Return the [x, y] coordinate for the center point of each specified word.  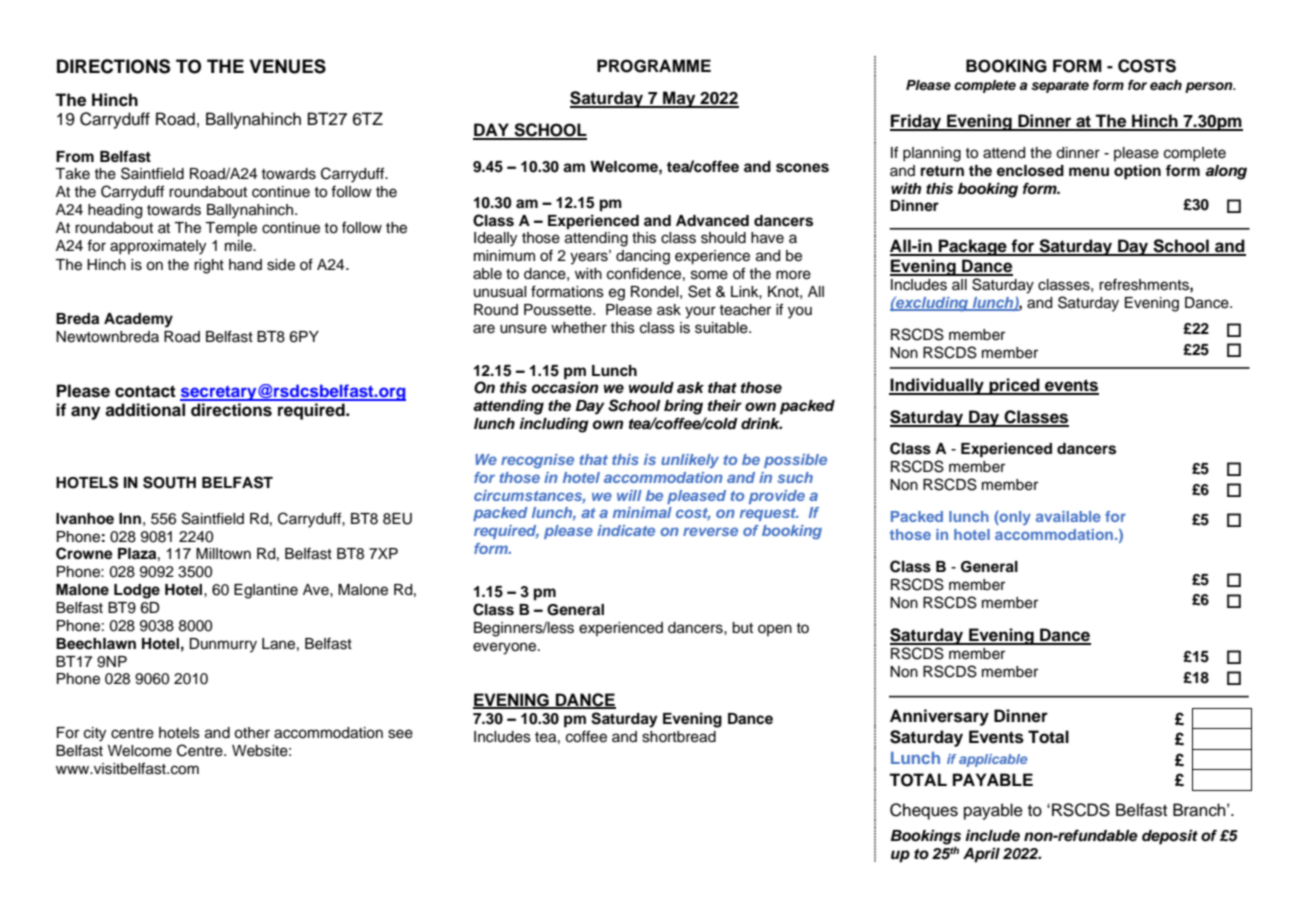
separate [1060, 87]
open [775, 630]
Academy [138, 320]
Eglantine [266, 591]
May [679, 99]
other [252, 733]
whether [579, 328]
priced [1014, 386]
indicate [626, 530]
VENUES [288, 66]
